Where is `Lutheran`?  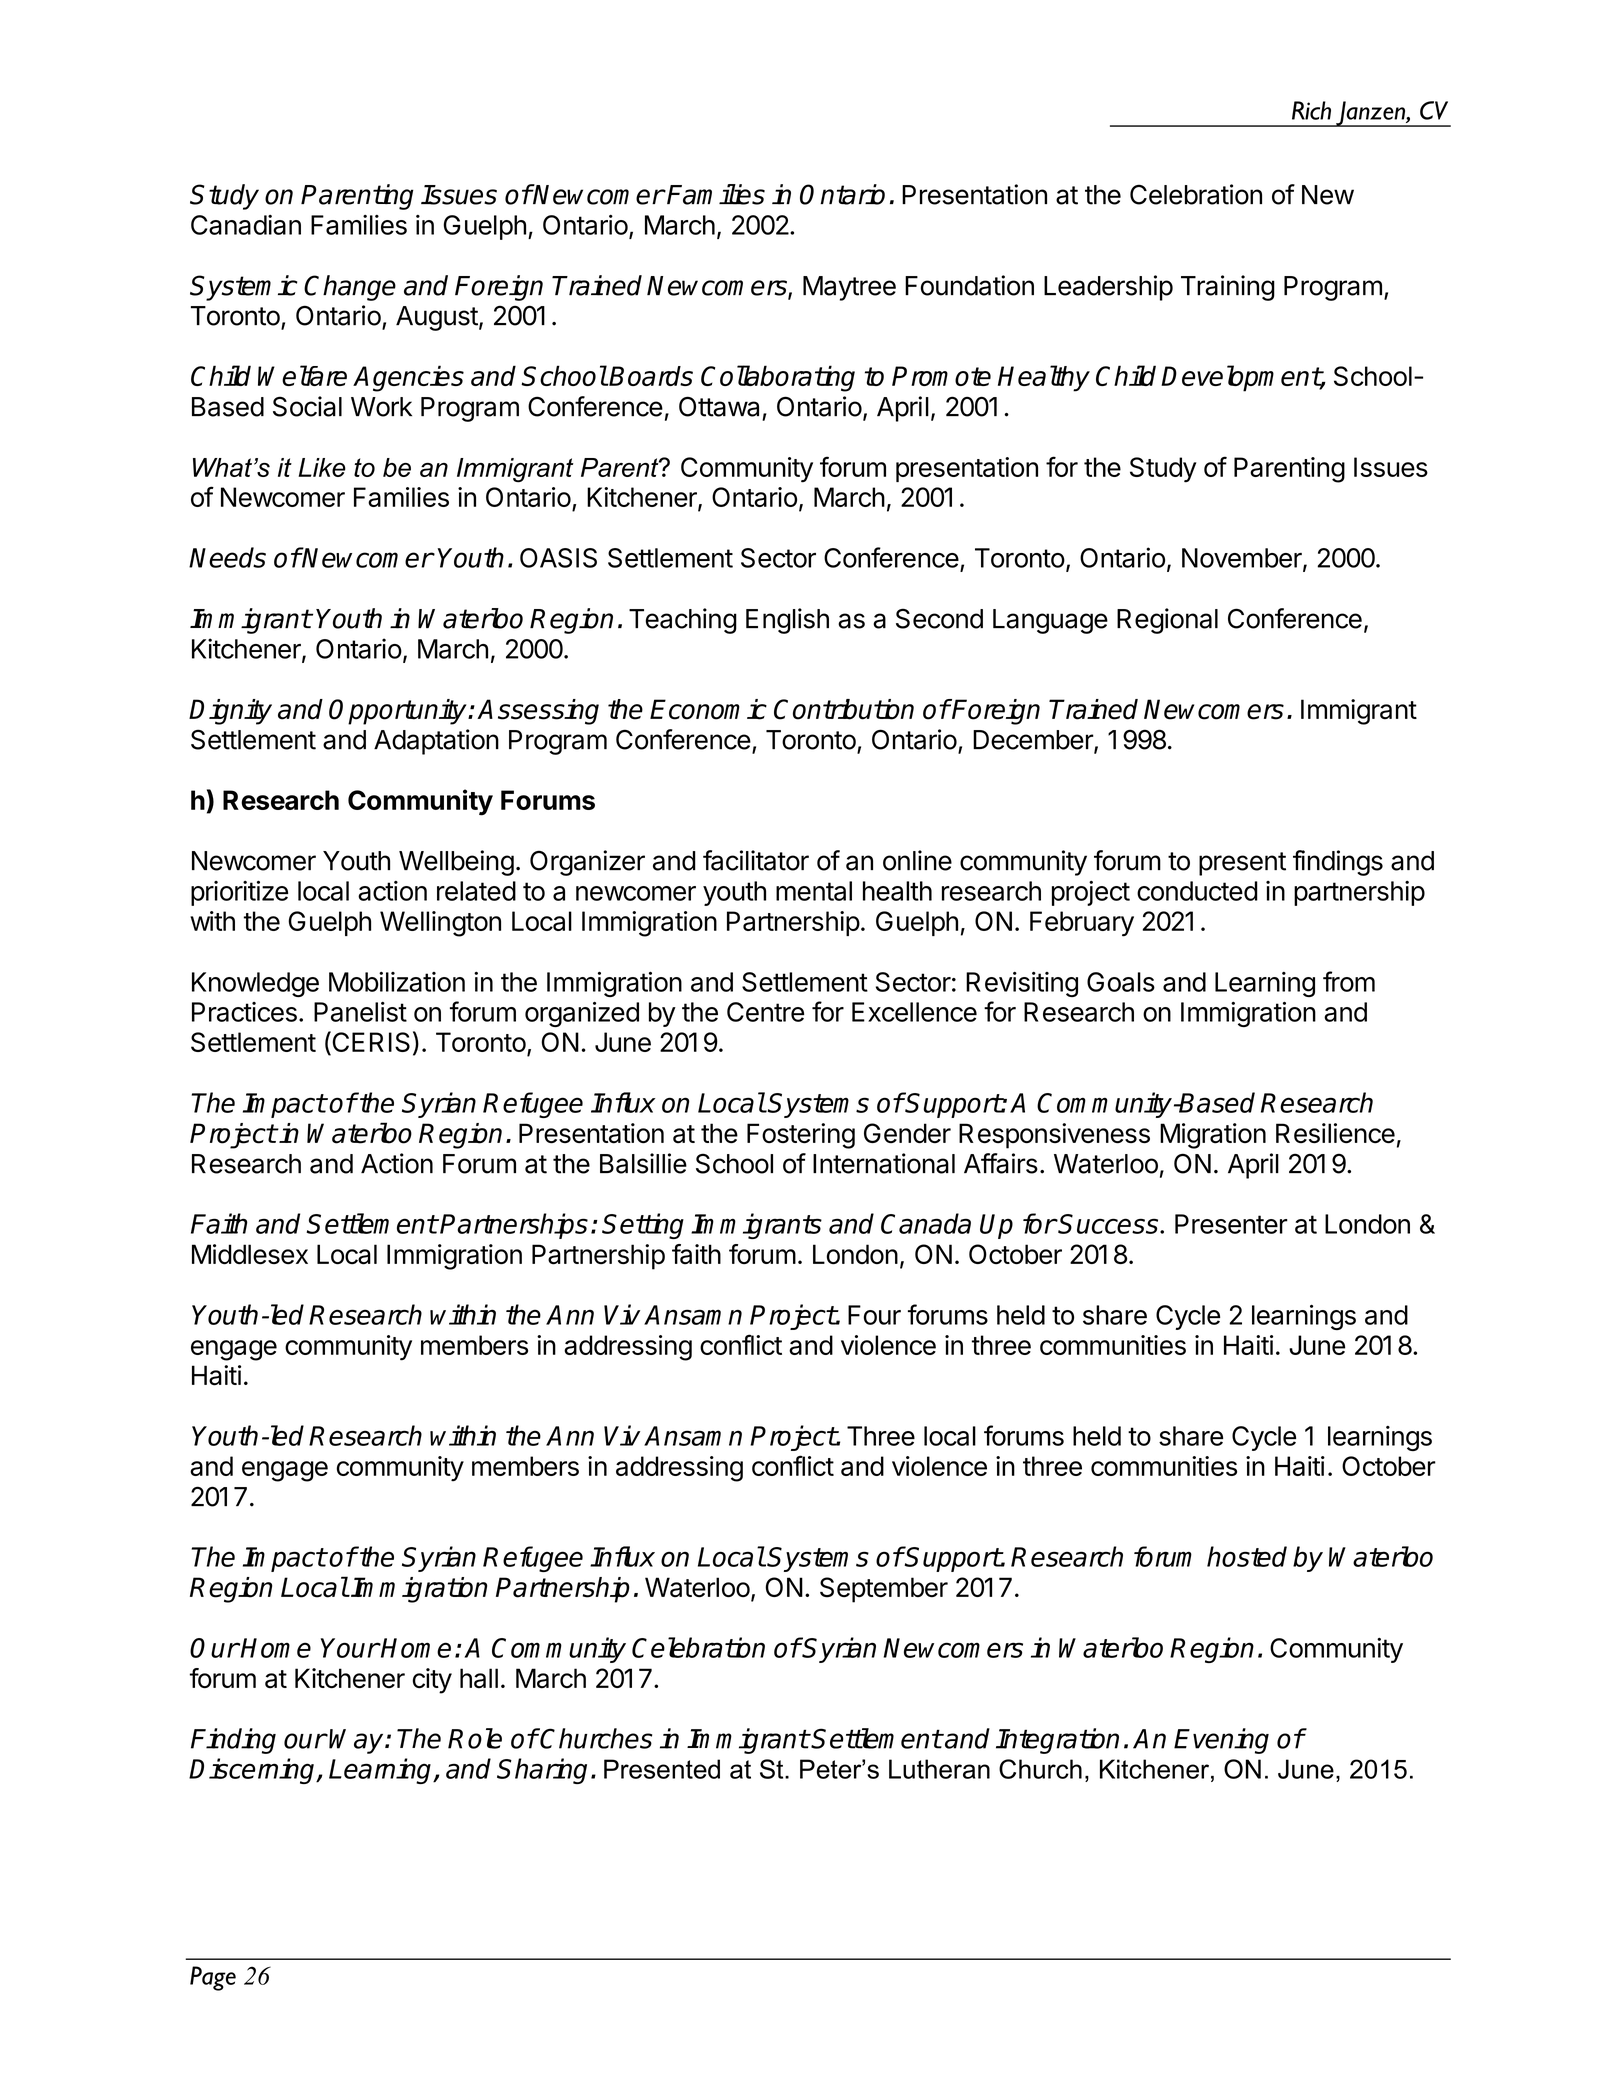
Lutheran is located at coordinates (939, 1769).
